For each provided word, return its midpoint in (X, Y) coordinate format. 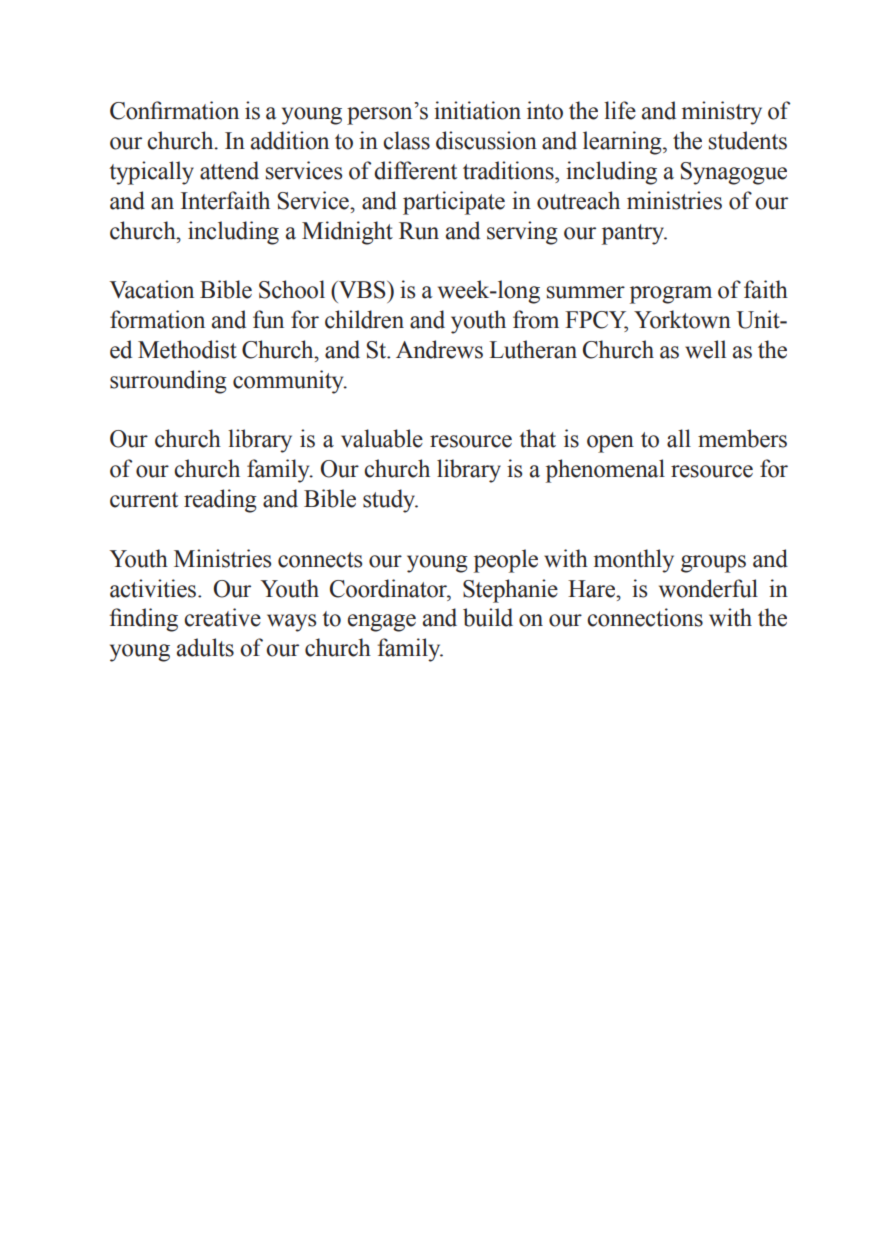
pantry (634, 234)
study (390, 501)
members (742, 438)
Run (419, 231)
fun (268, 319)
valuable (382, 438)
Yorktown (682, 319)
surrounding (168, 382)
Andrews (439, 349)
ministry (722, 113)
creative (222, 617)
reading (220, 501)
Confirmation (174, 110)
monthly (634, 561)
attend (229, 170)
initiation (477, 110)
